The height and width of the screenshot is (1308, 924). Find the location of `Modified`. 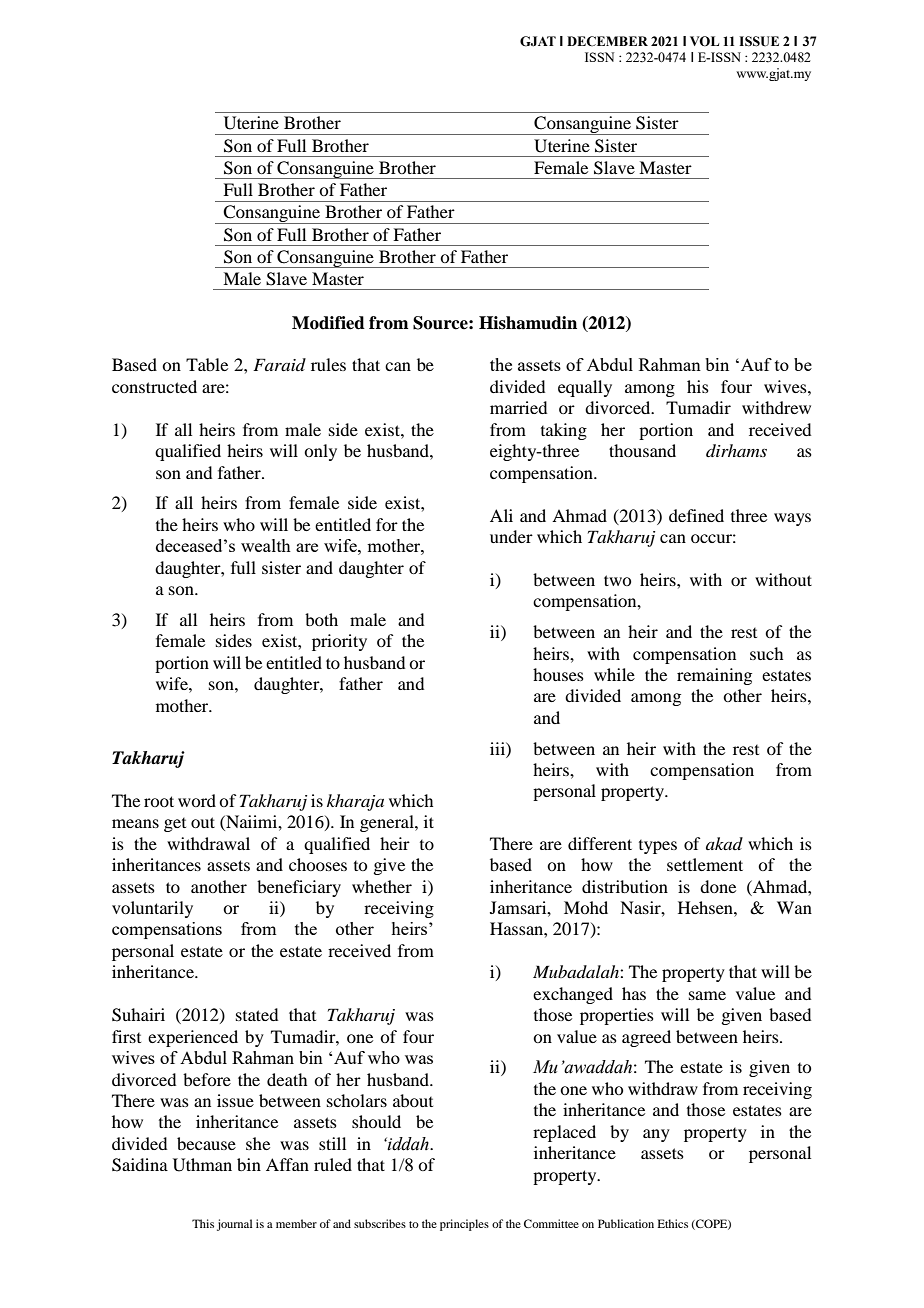

Modified is located at coordinates (328, 323).
